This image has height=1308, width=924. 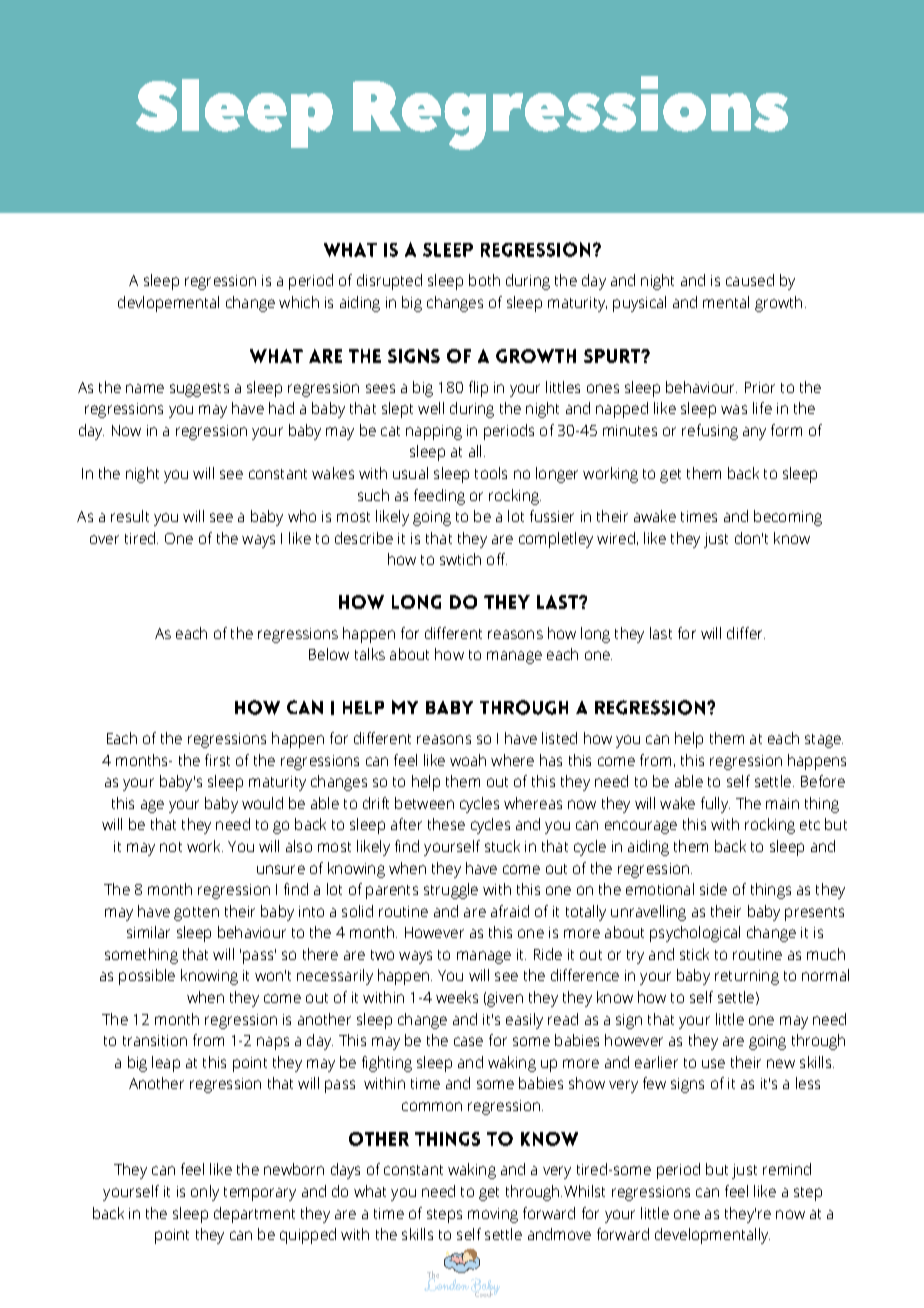 What do you see at coordinates (205, 1193) in the image?
I see `only` at bounding box center [205, 1193].
